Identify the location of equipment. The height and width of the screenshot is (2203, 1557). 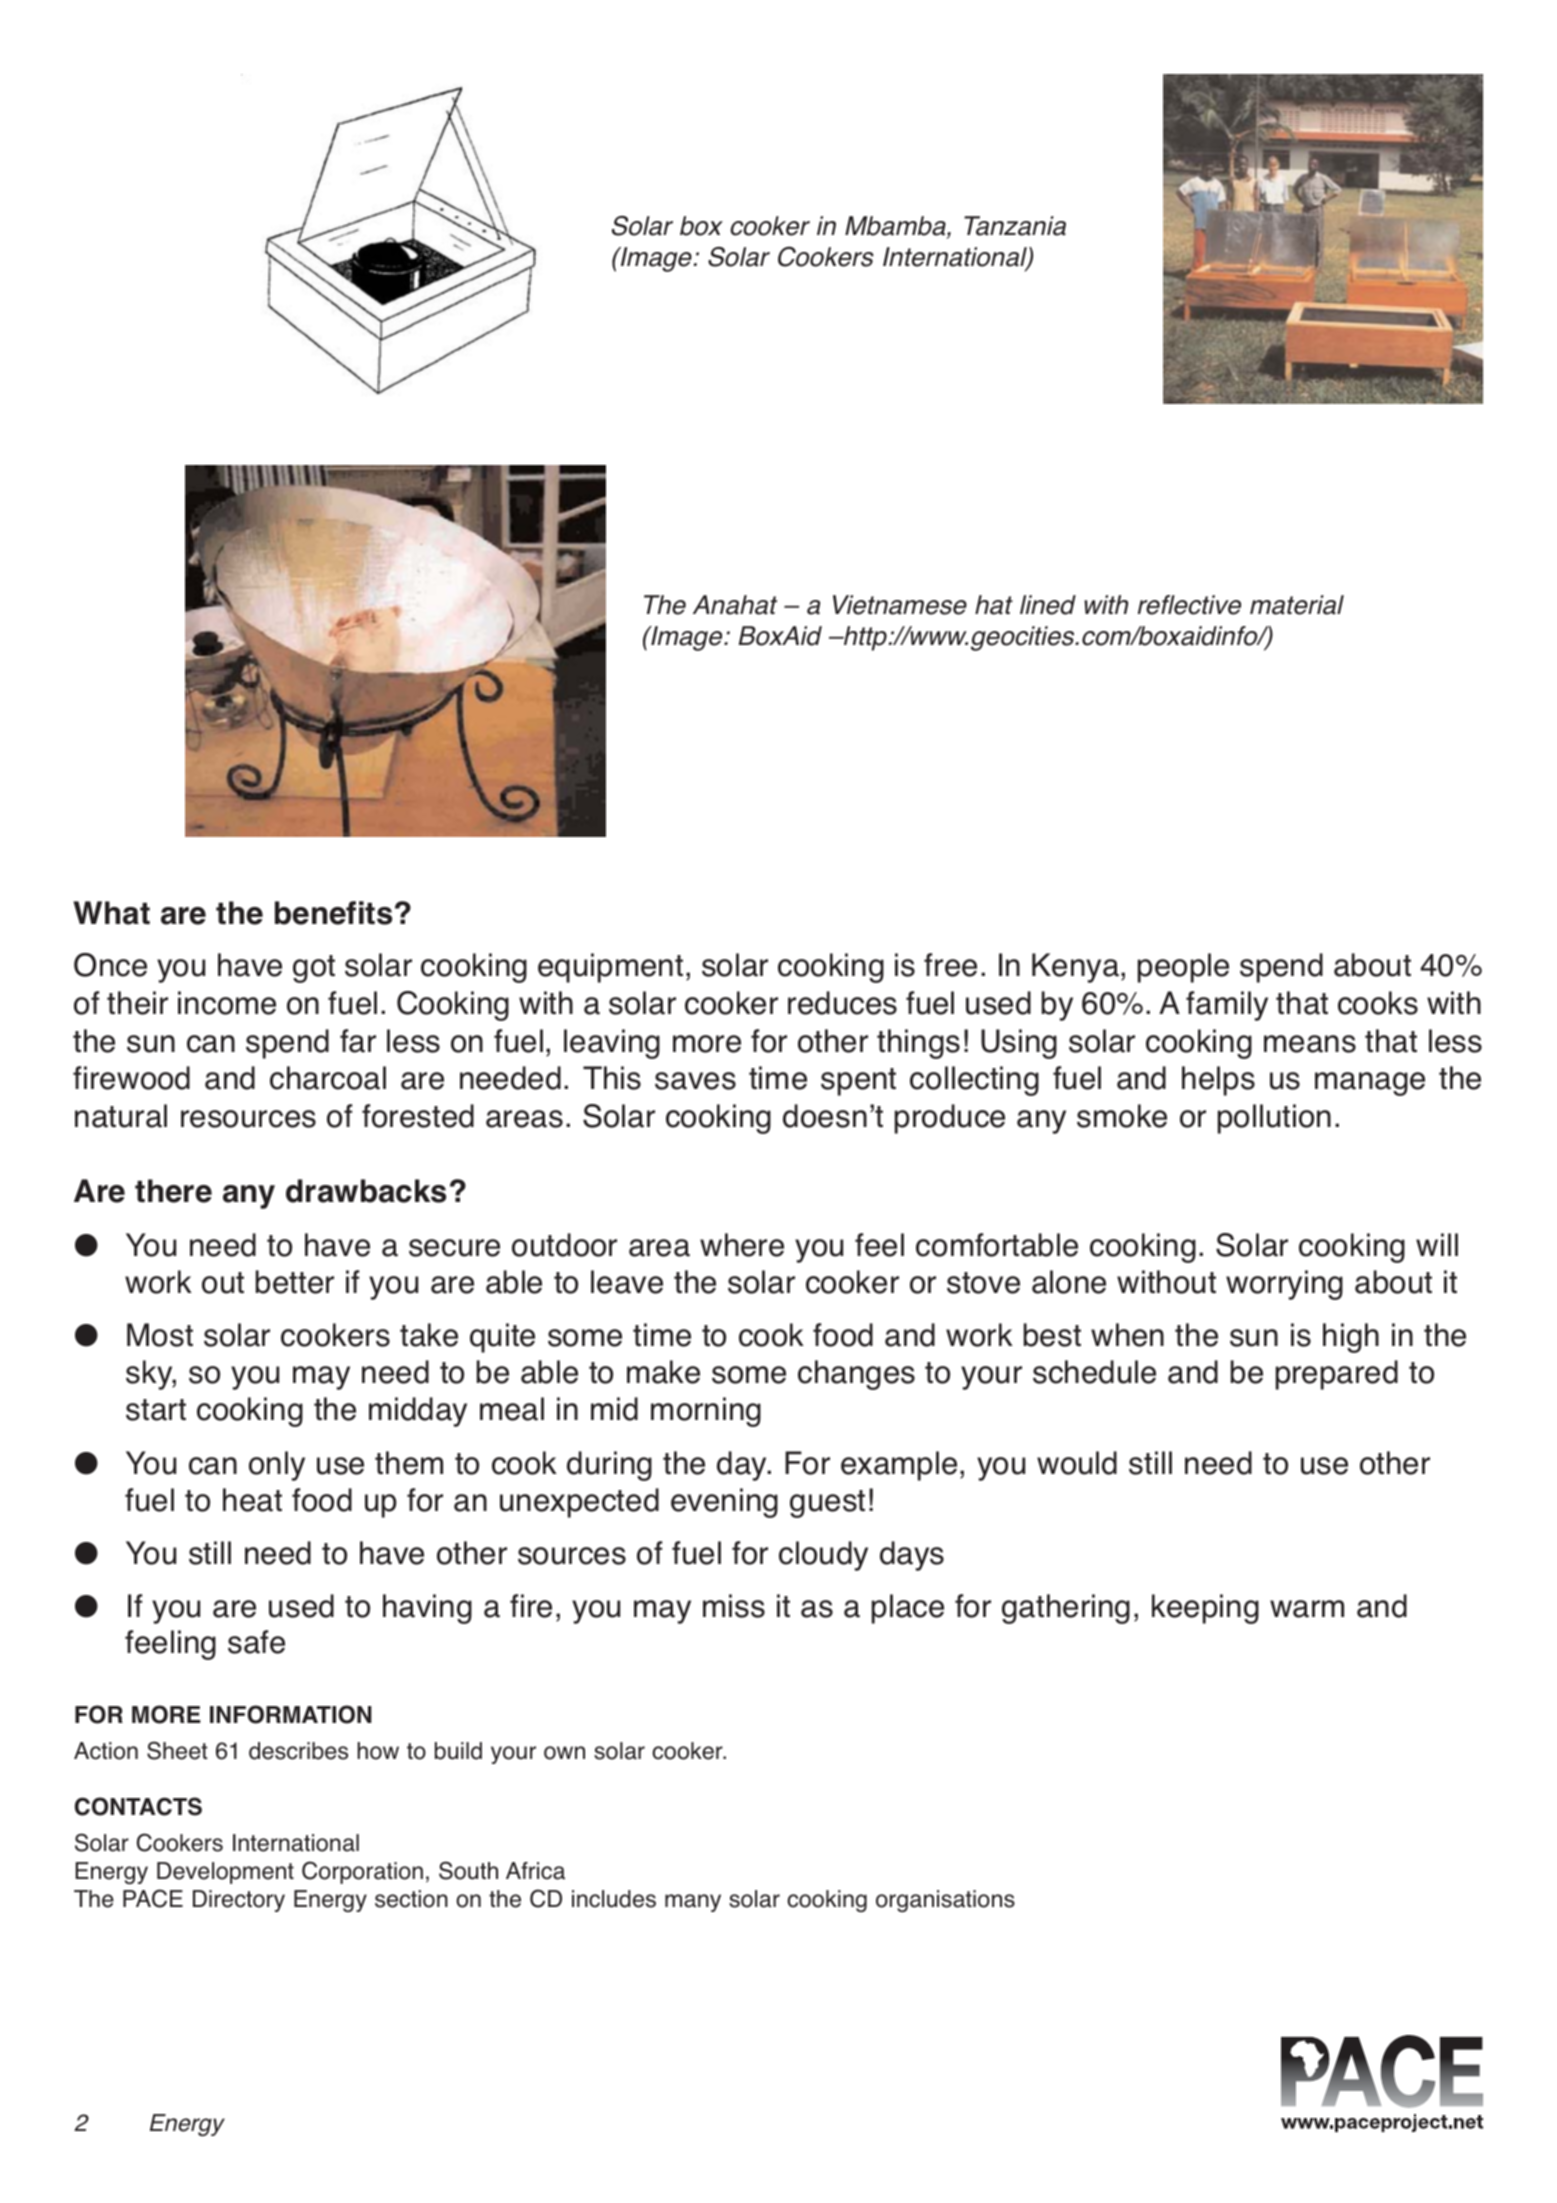
(610, 968).
